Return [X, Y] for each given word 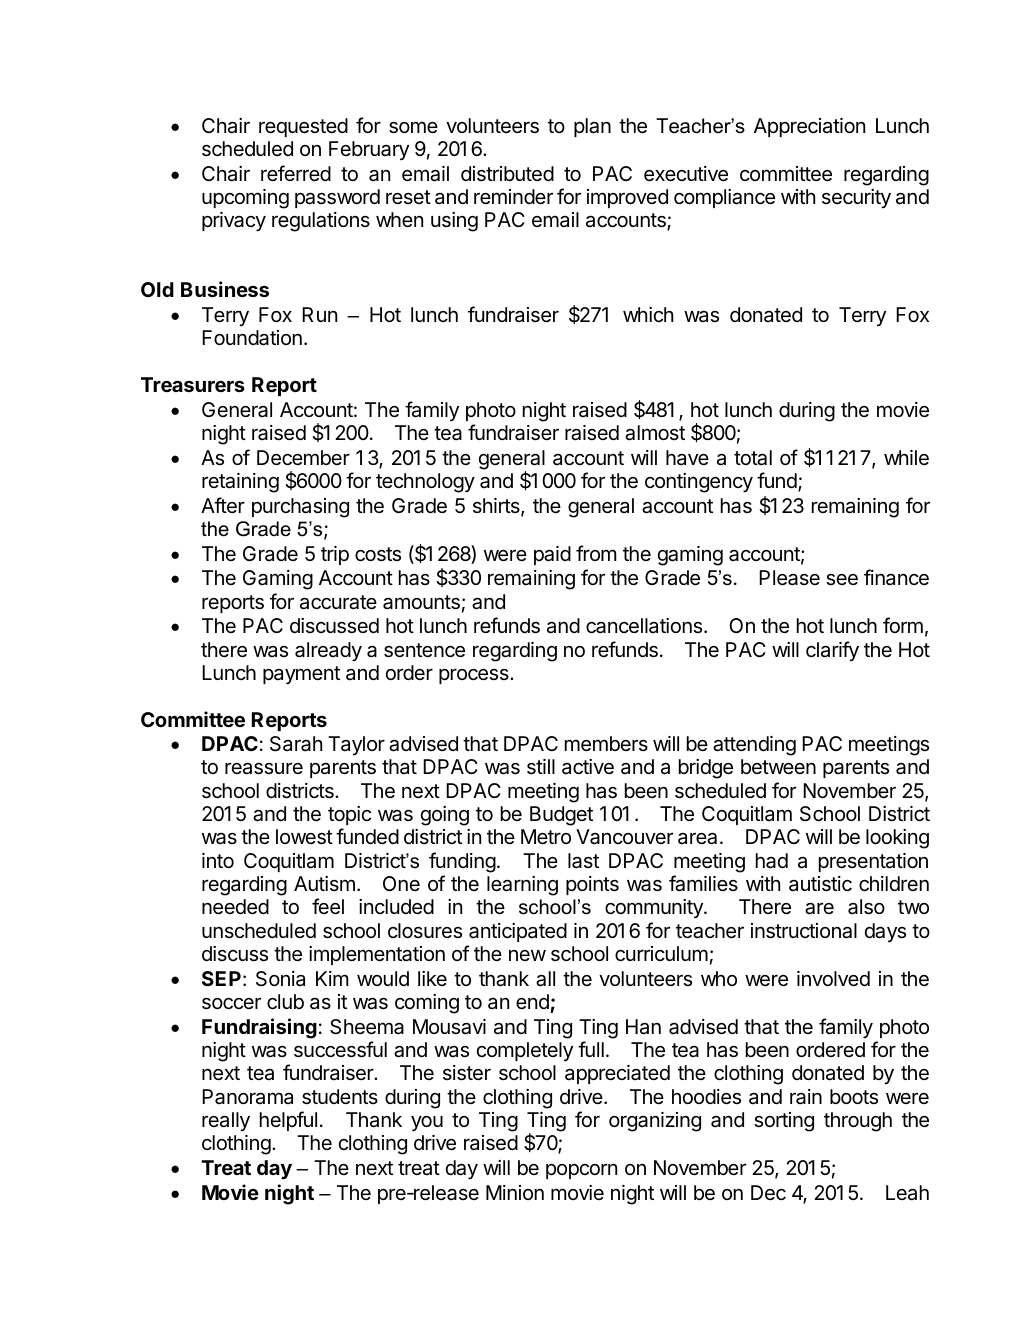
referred [296, 173]
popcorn [581, 1171]
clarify [832, 651]
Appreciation [809, 127]
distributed [507, 174]
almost [655, 433]
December [303, 458]
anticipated [518, 932]
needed [235, 907]
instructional [804, 931]
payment [301, 675]
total [753, 458]
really [226, 1121]
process [475, 676]
